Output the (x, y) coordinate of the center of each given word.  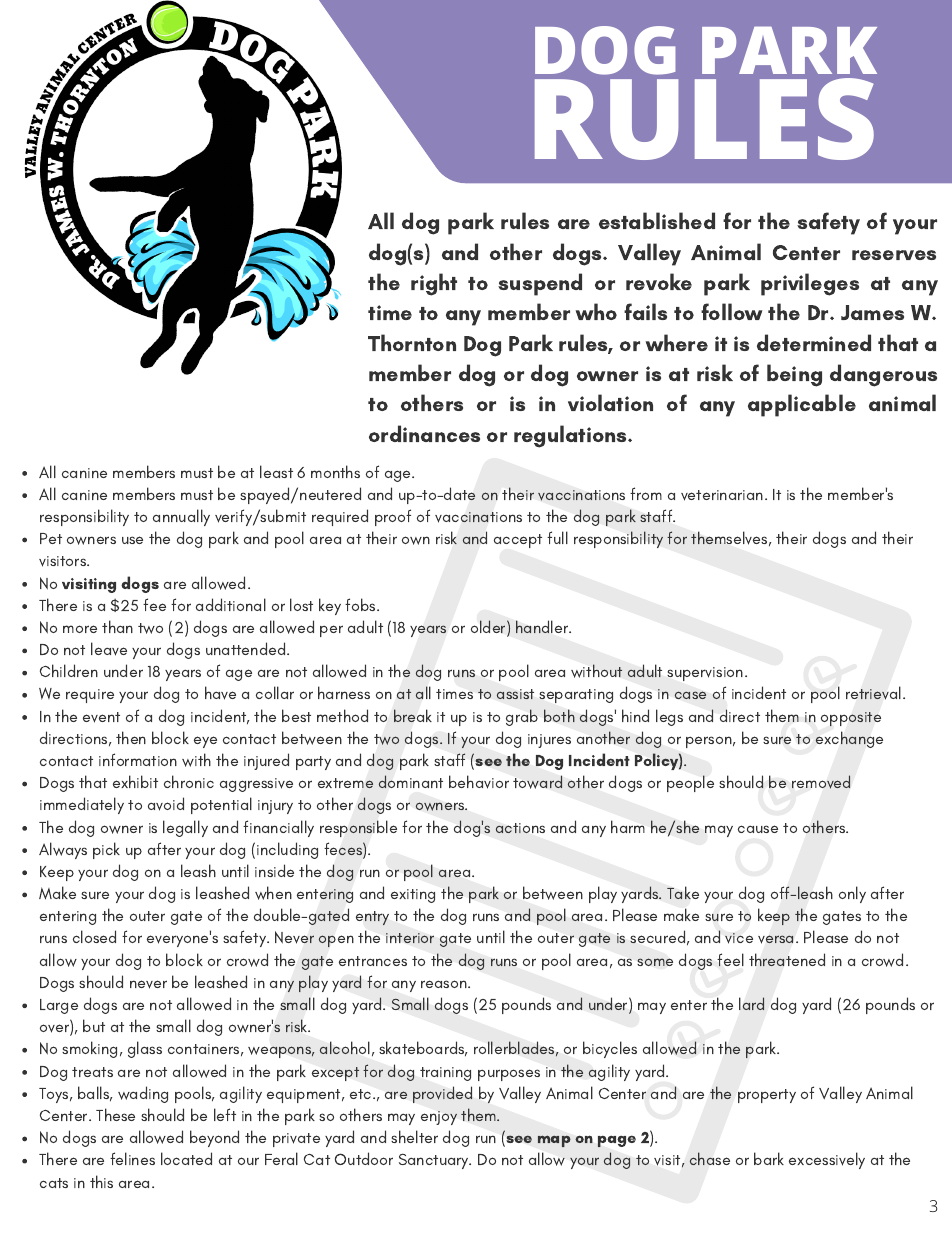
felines (132, 1158)
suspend (540, 284)
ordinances (424, 433)
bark (769, 1158)
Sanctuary (435, 1161)
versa (775, 939)
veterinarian (723, 495)
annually (181, 517)
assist (515, 694)
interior (410, 938)
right (434, 284)
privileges (810, 284)
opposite (851, 719)
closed (94, 936)
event (101, 717)
